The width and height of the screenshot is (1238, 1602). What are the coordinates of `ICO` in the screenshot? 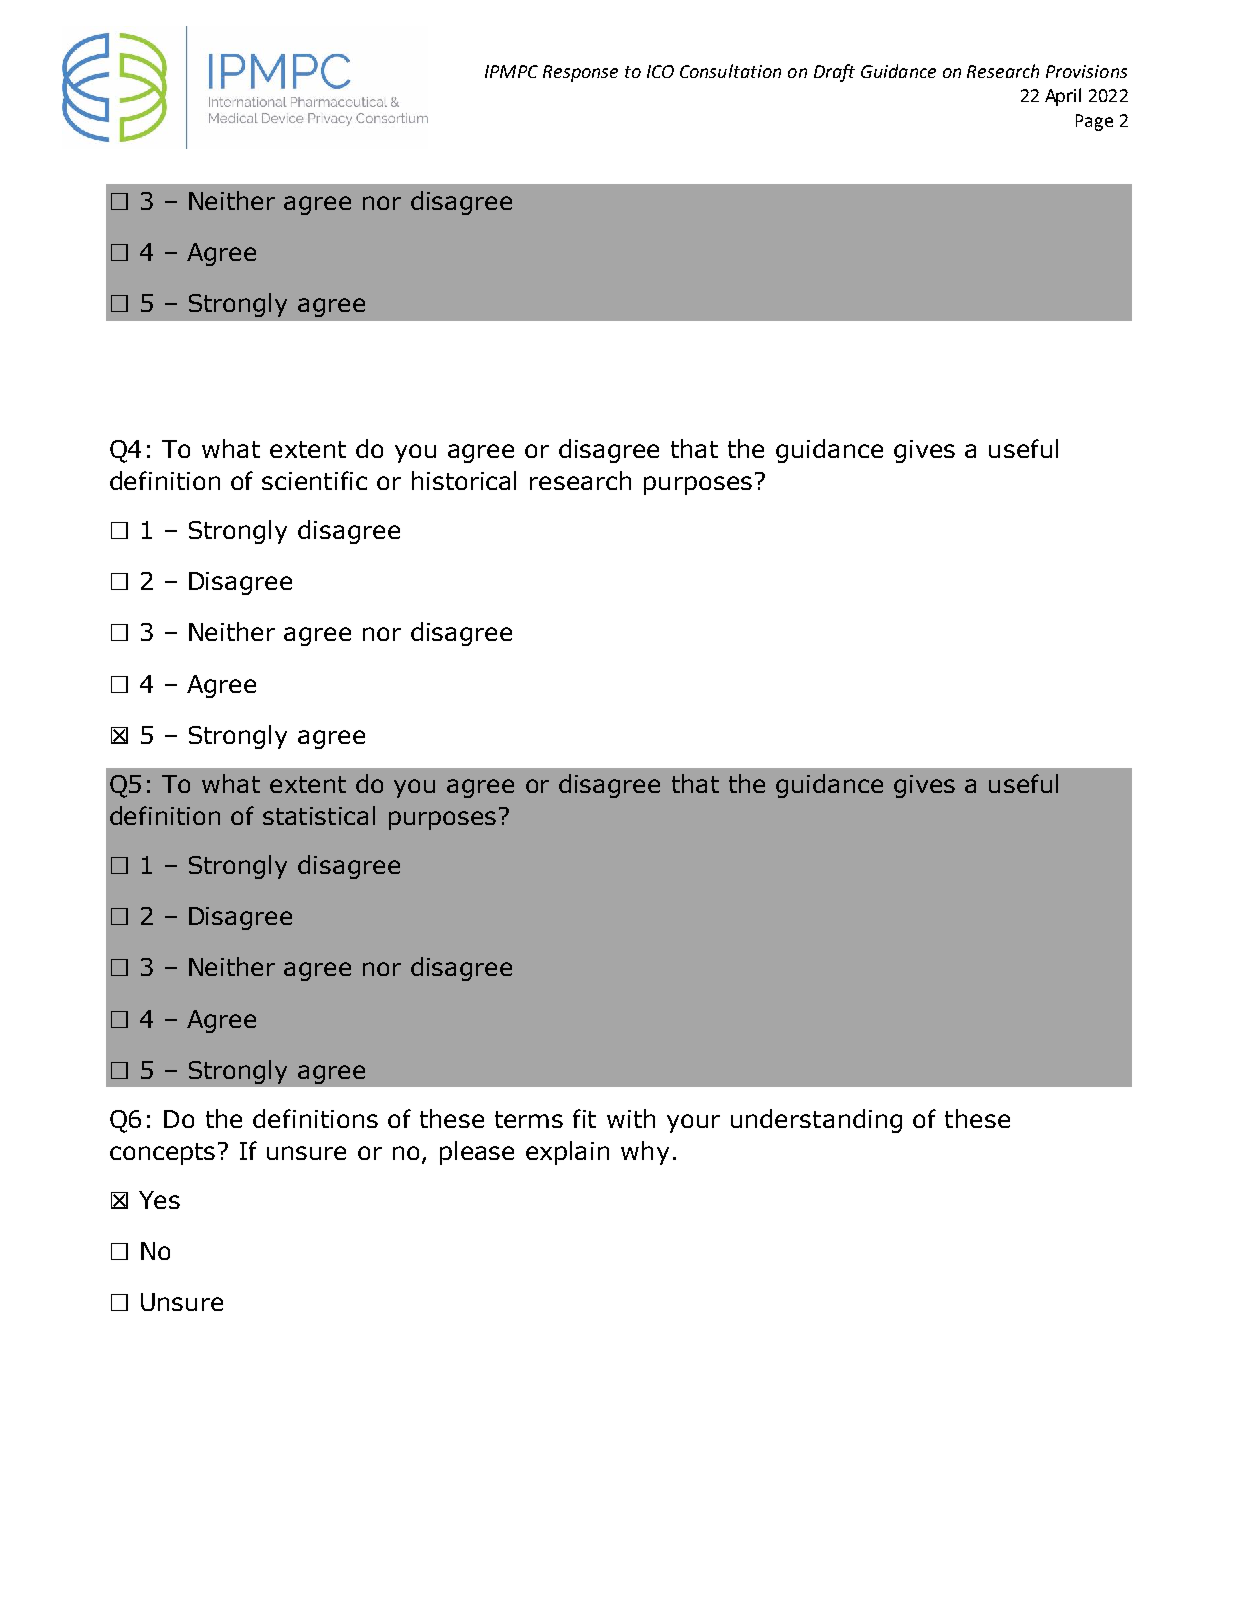 It's located at (660, 71).
